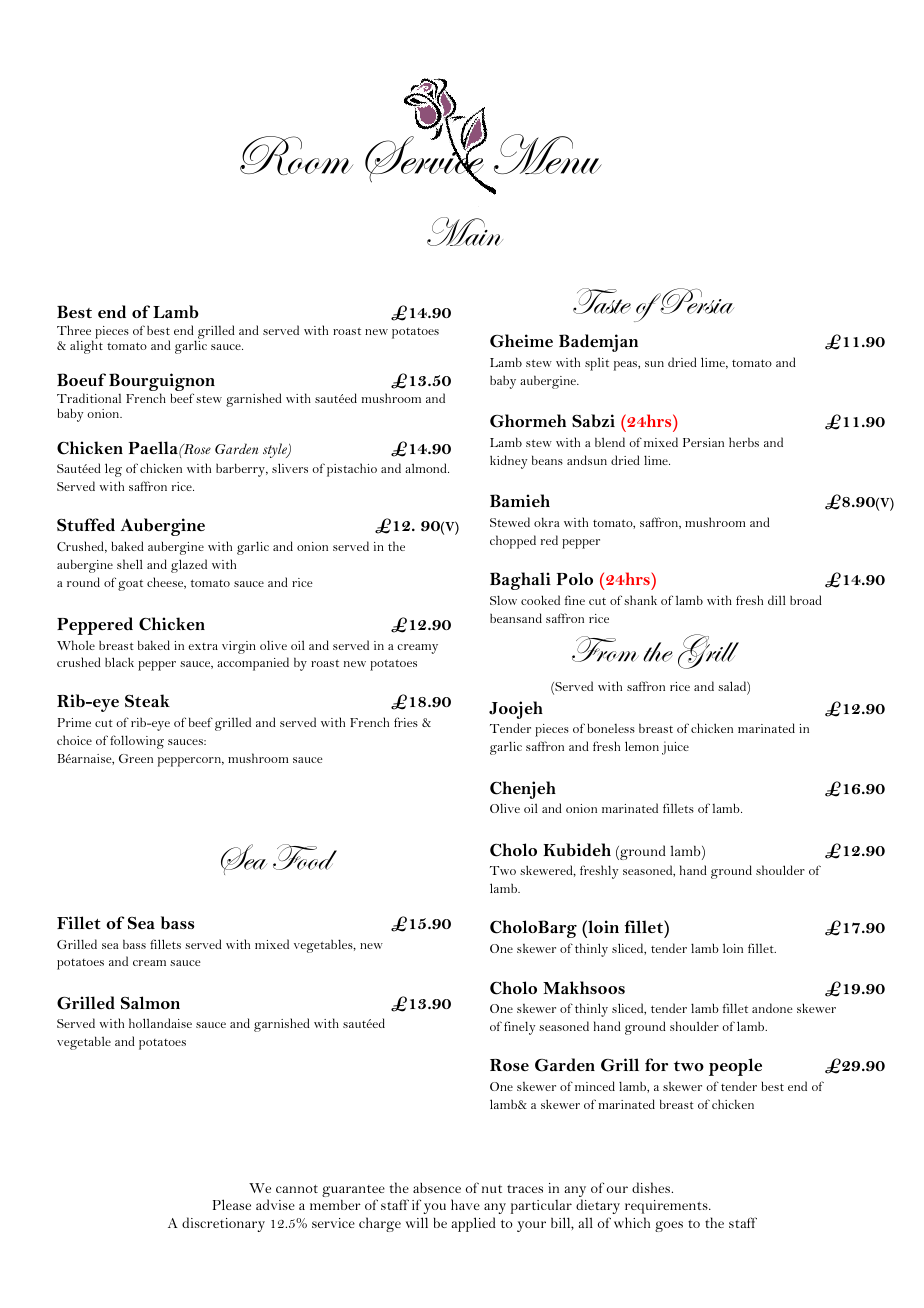 The image size is (924, 1308). I want to click on shell, so click(129, 564).
